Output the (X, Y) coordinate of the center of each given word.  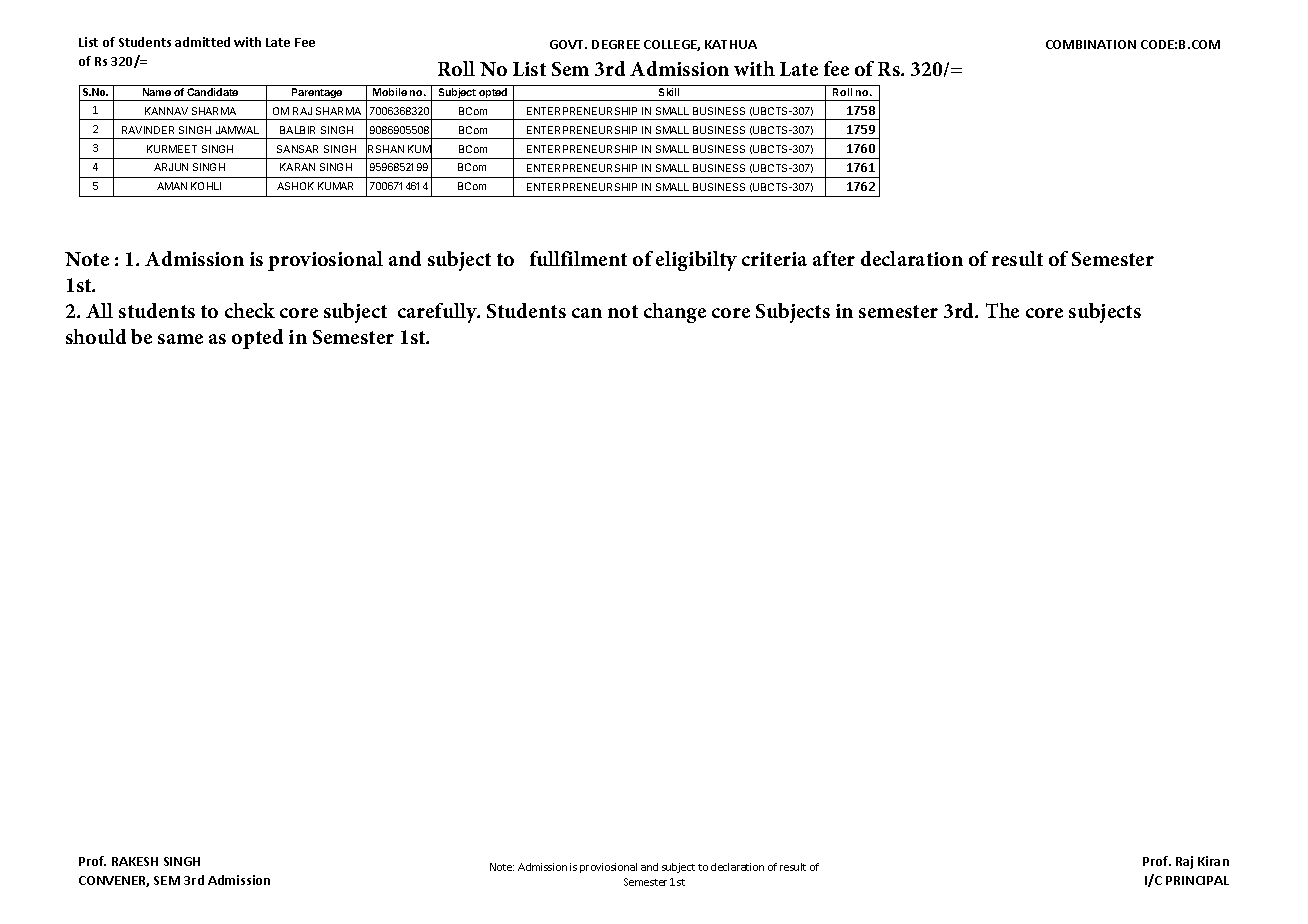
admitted (202, 42)
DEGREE (616, 44)
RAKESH (135, 861)
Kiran (1213, 861)
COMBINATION (1091, 44)
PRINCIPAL (1197, 880)
